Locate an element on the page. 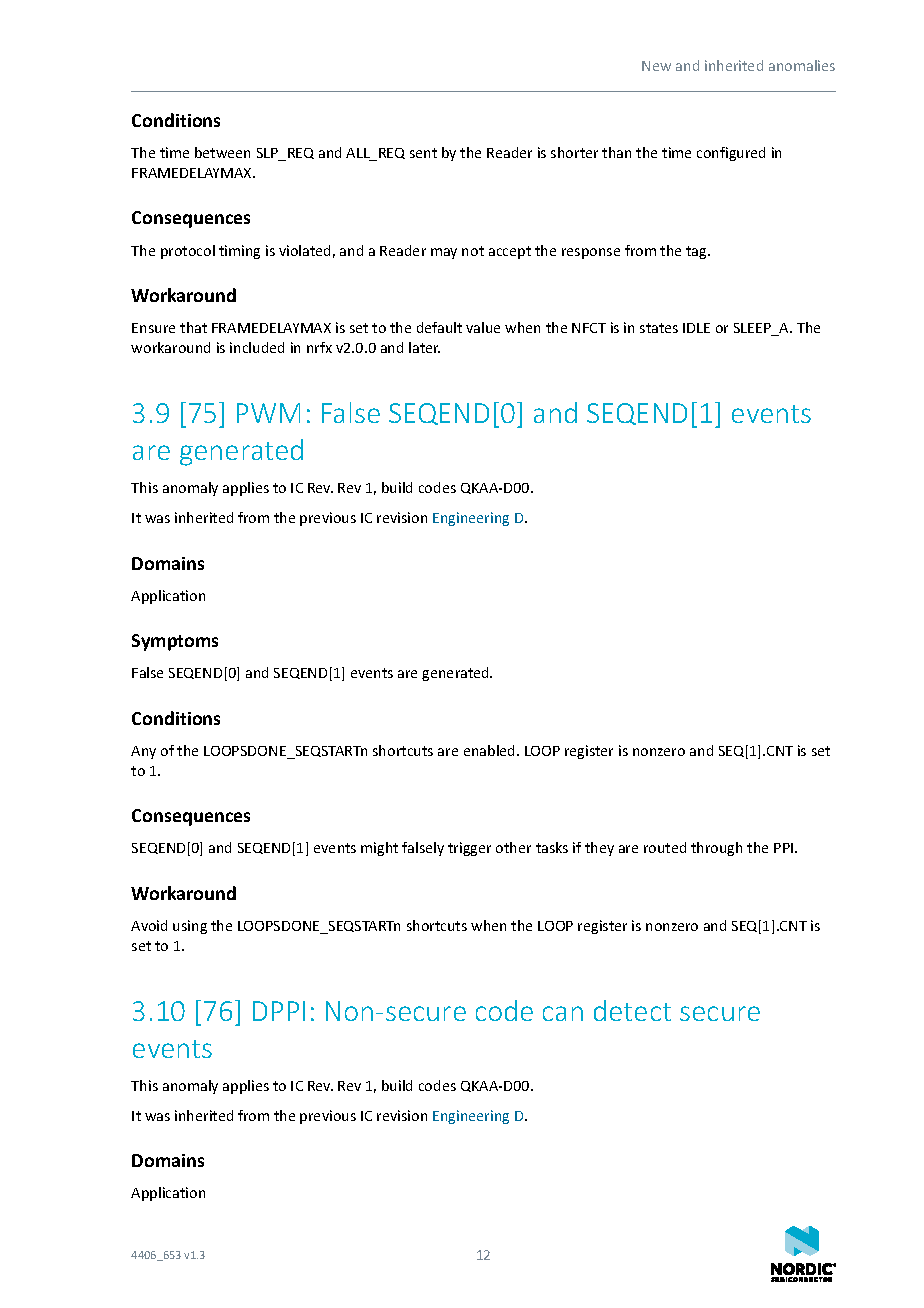  IDLE is located at coordinates (696, 328).
